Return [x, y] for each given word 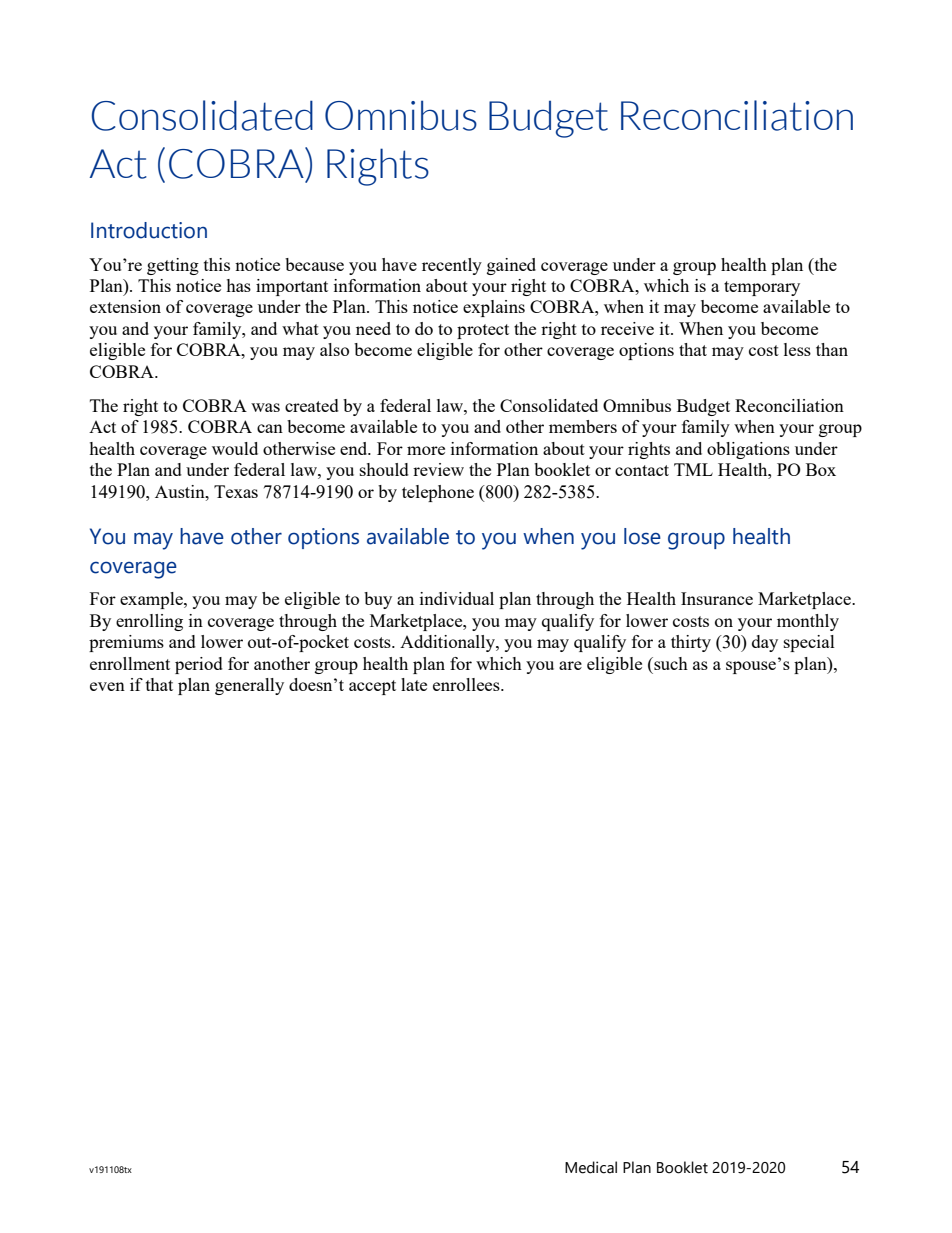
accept [372, 687]
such [670, 663]
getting [173, 266]
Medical [591, 1167]
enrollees [467, 684]
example [152, 600]
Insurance [717, 598]
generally [249, 686]
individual [457, 598]
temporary [762, 288]
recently [452, 266]
